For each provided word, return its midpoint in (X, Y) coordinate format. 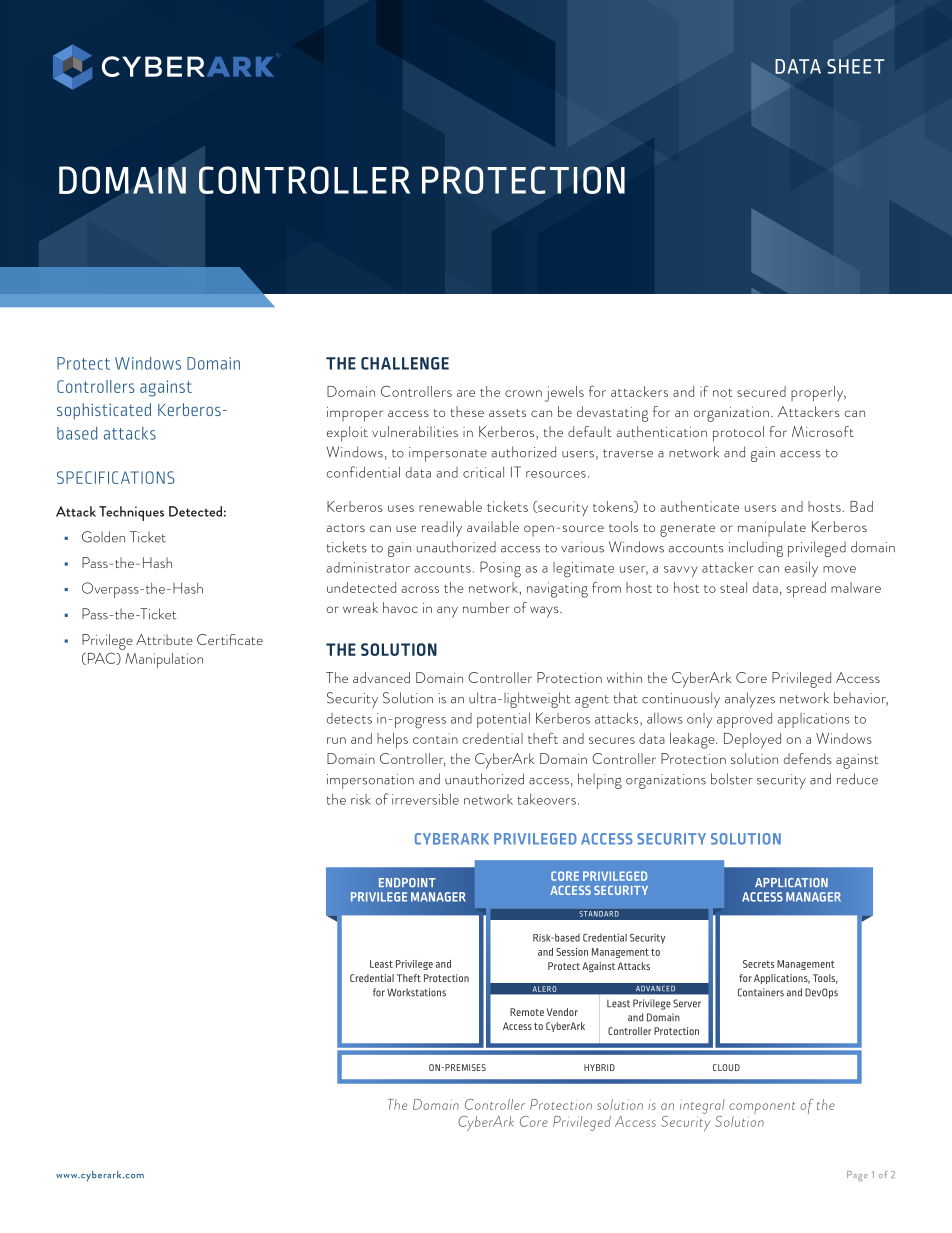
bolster (732, 779)
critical (483, 472)
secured (761, 391)
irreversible (425, 799)
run (336, 740)
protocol (738, 434)
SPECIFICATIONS (115, 477)
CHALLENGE (405, 363)
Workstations (416, 992)
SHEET (855, 66)
